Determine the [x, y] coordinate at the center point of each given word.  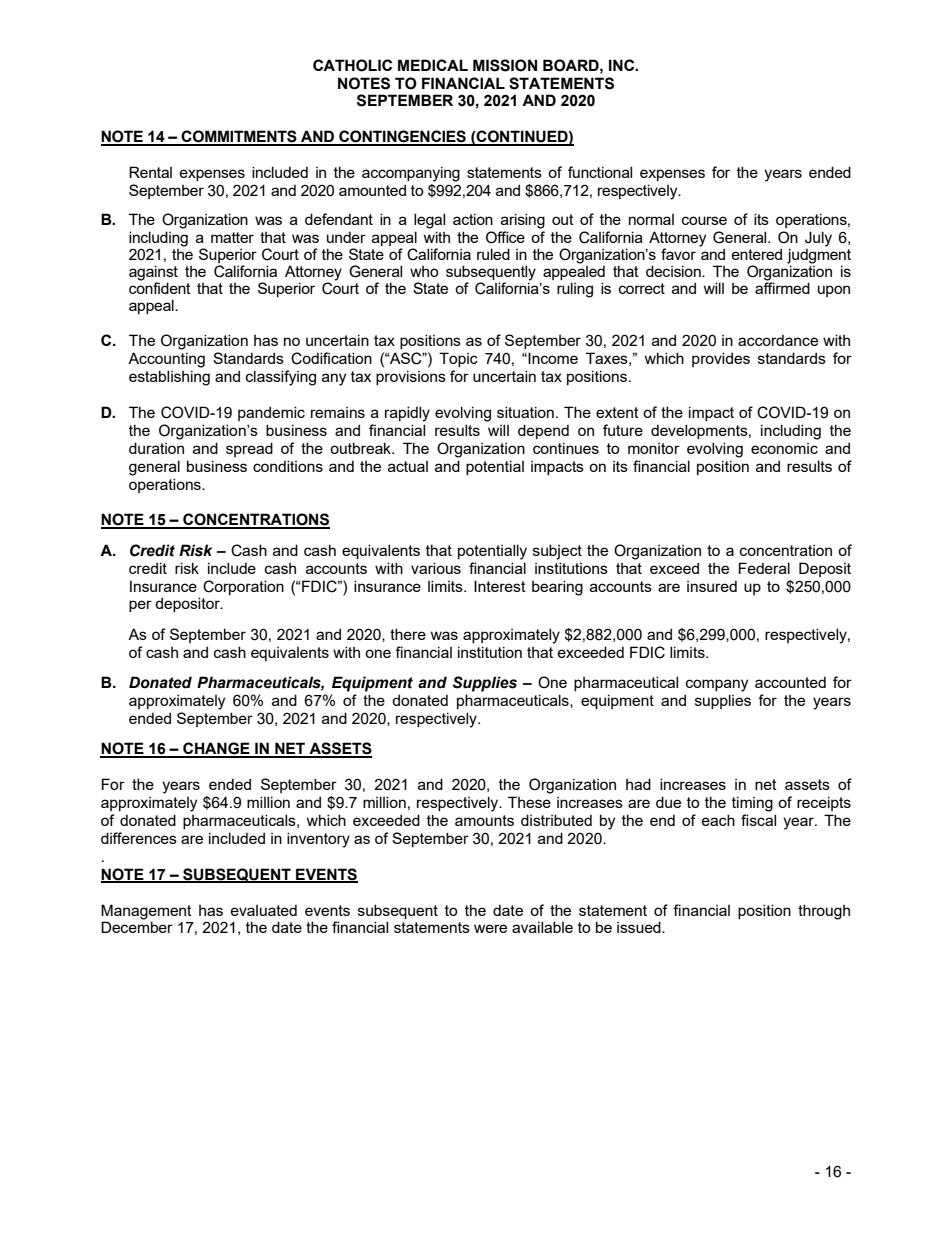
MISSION [505, 65]
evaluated [264, 910]
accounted [790, 682]
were [490, 928]
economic [784, 448]
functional [600, 172]
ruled [493, 254]
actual [408, 466]
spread [249, 449]
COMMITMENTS [239, 137]
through [824, 912]
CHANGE [216, 749]
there [408, 634]
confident [160, 287]
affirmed [782, 287]
